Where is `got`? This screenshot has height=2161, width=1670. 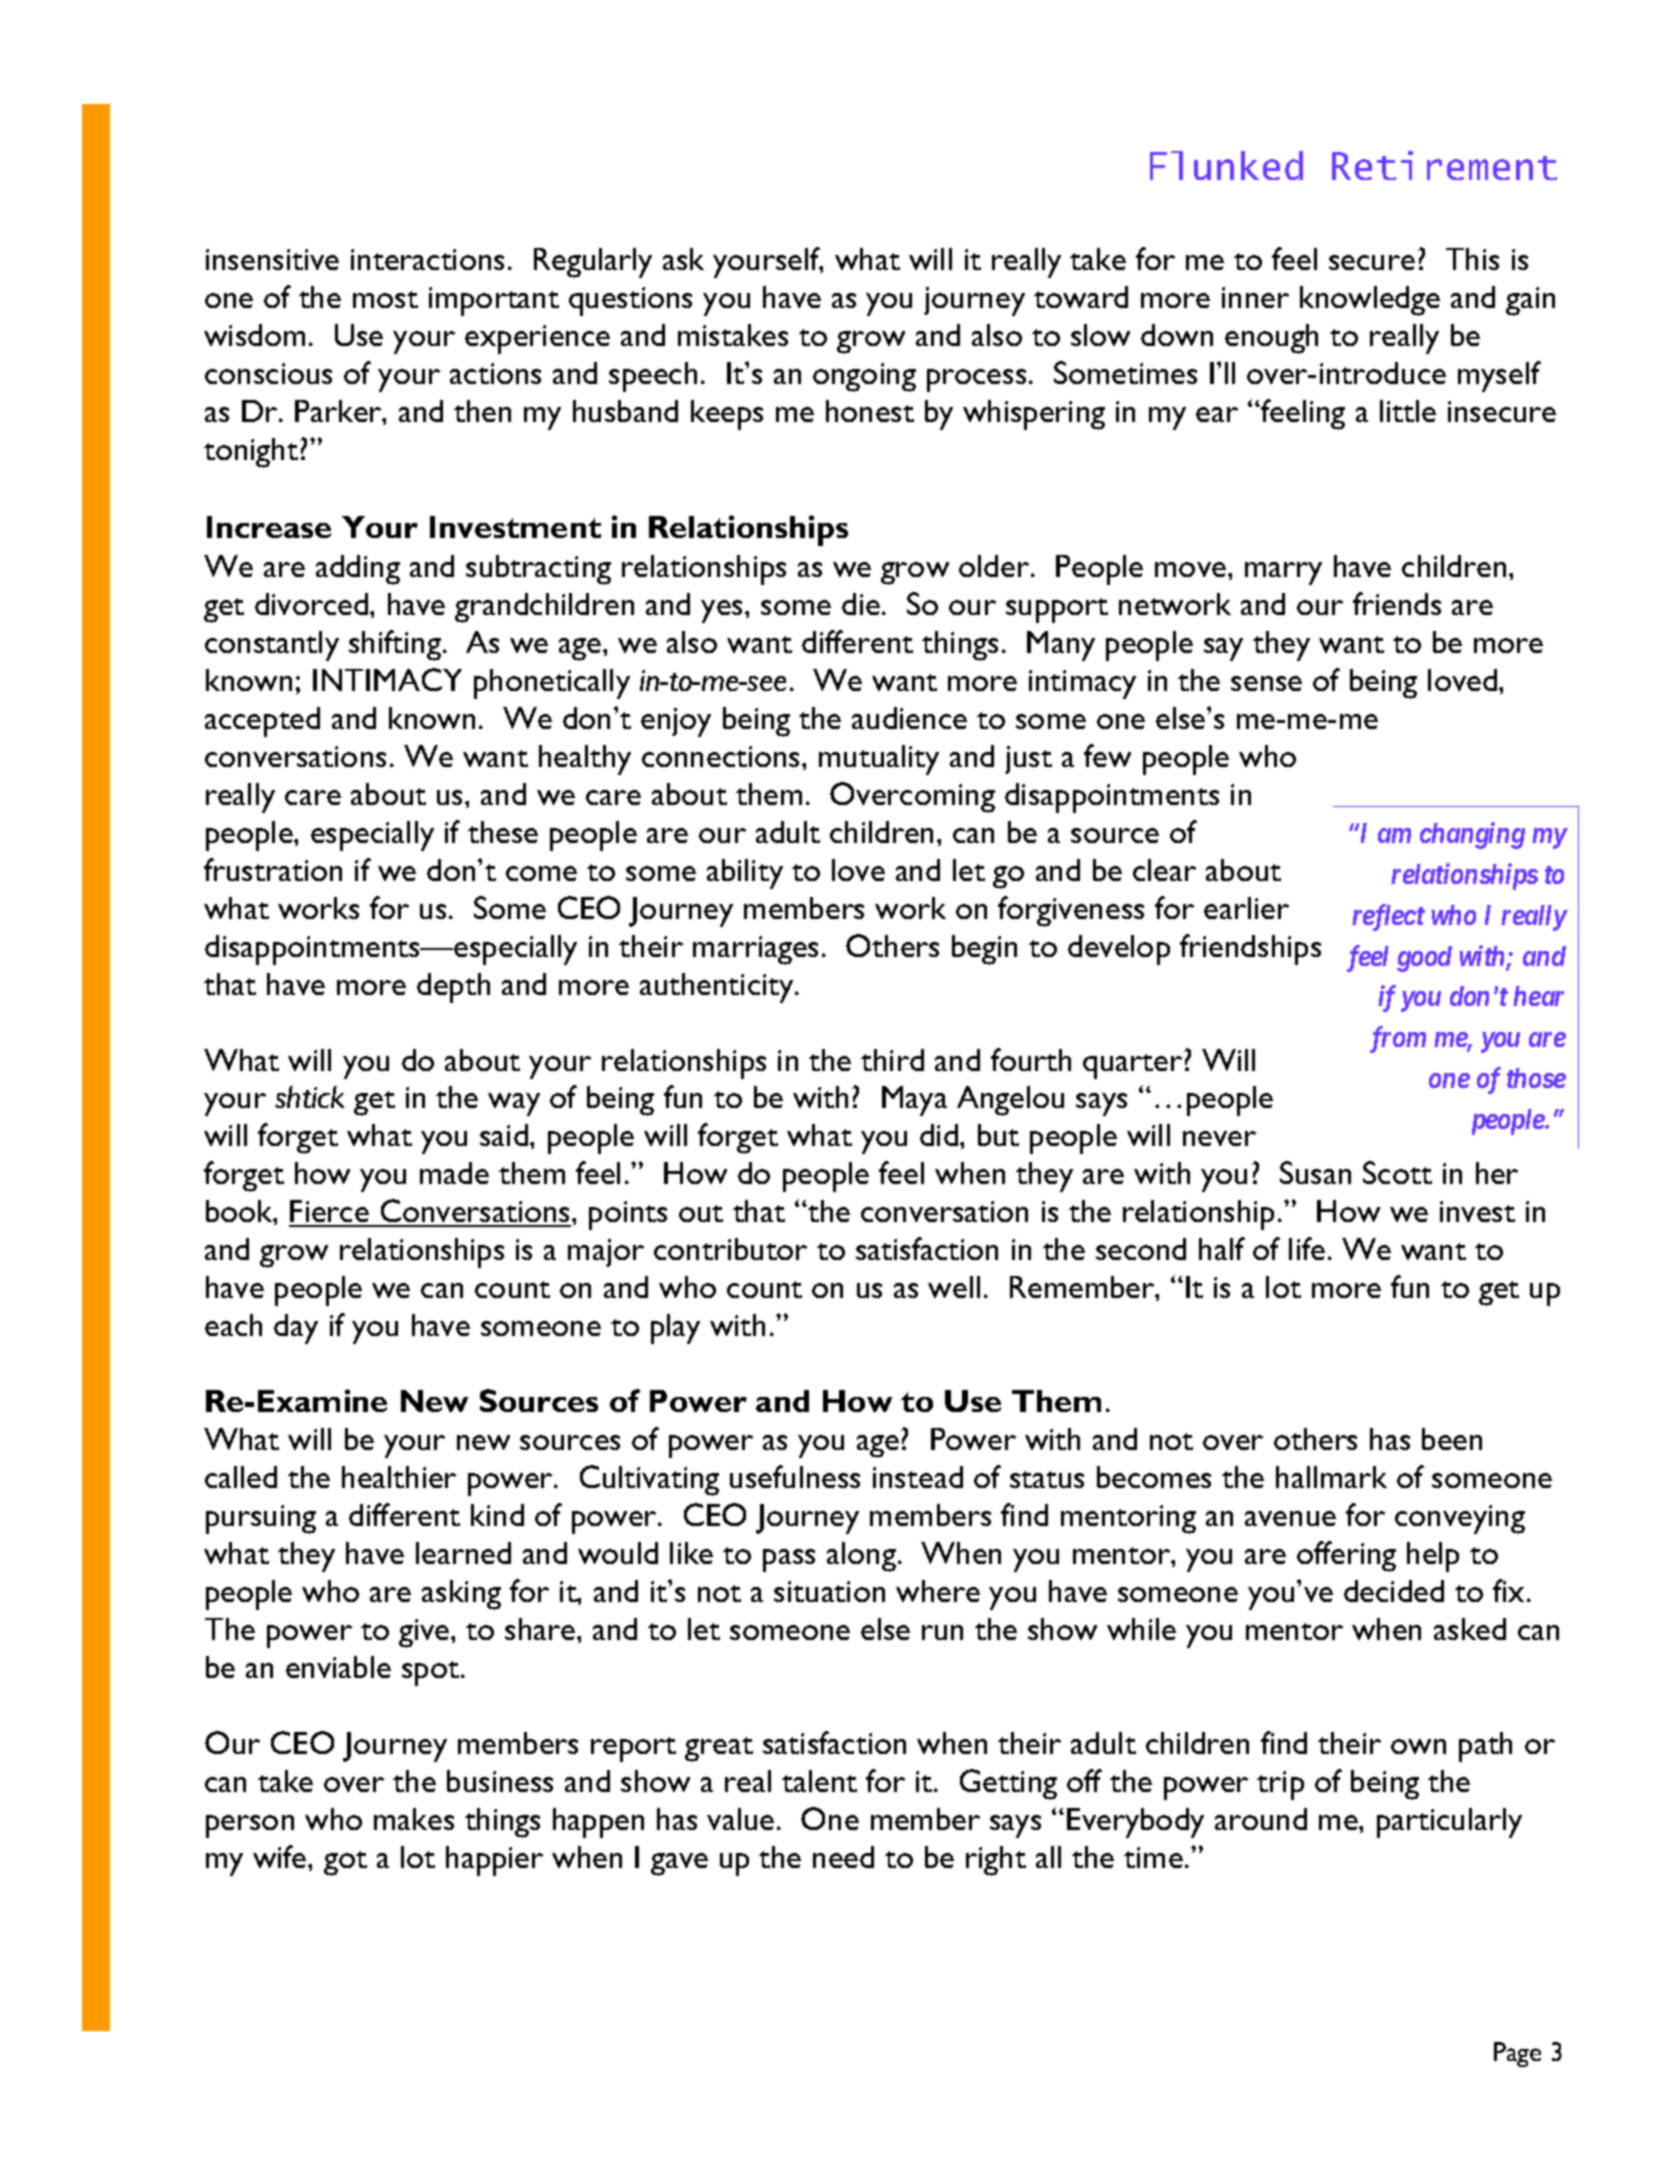
got is located at coordinates (345, 1863).
